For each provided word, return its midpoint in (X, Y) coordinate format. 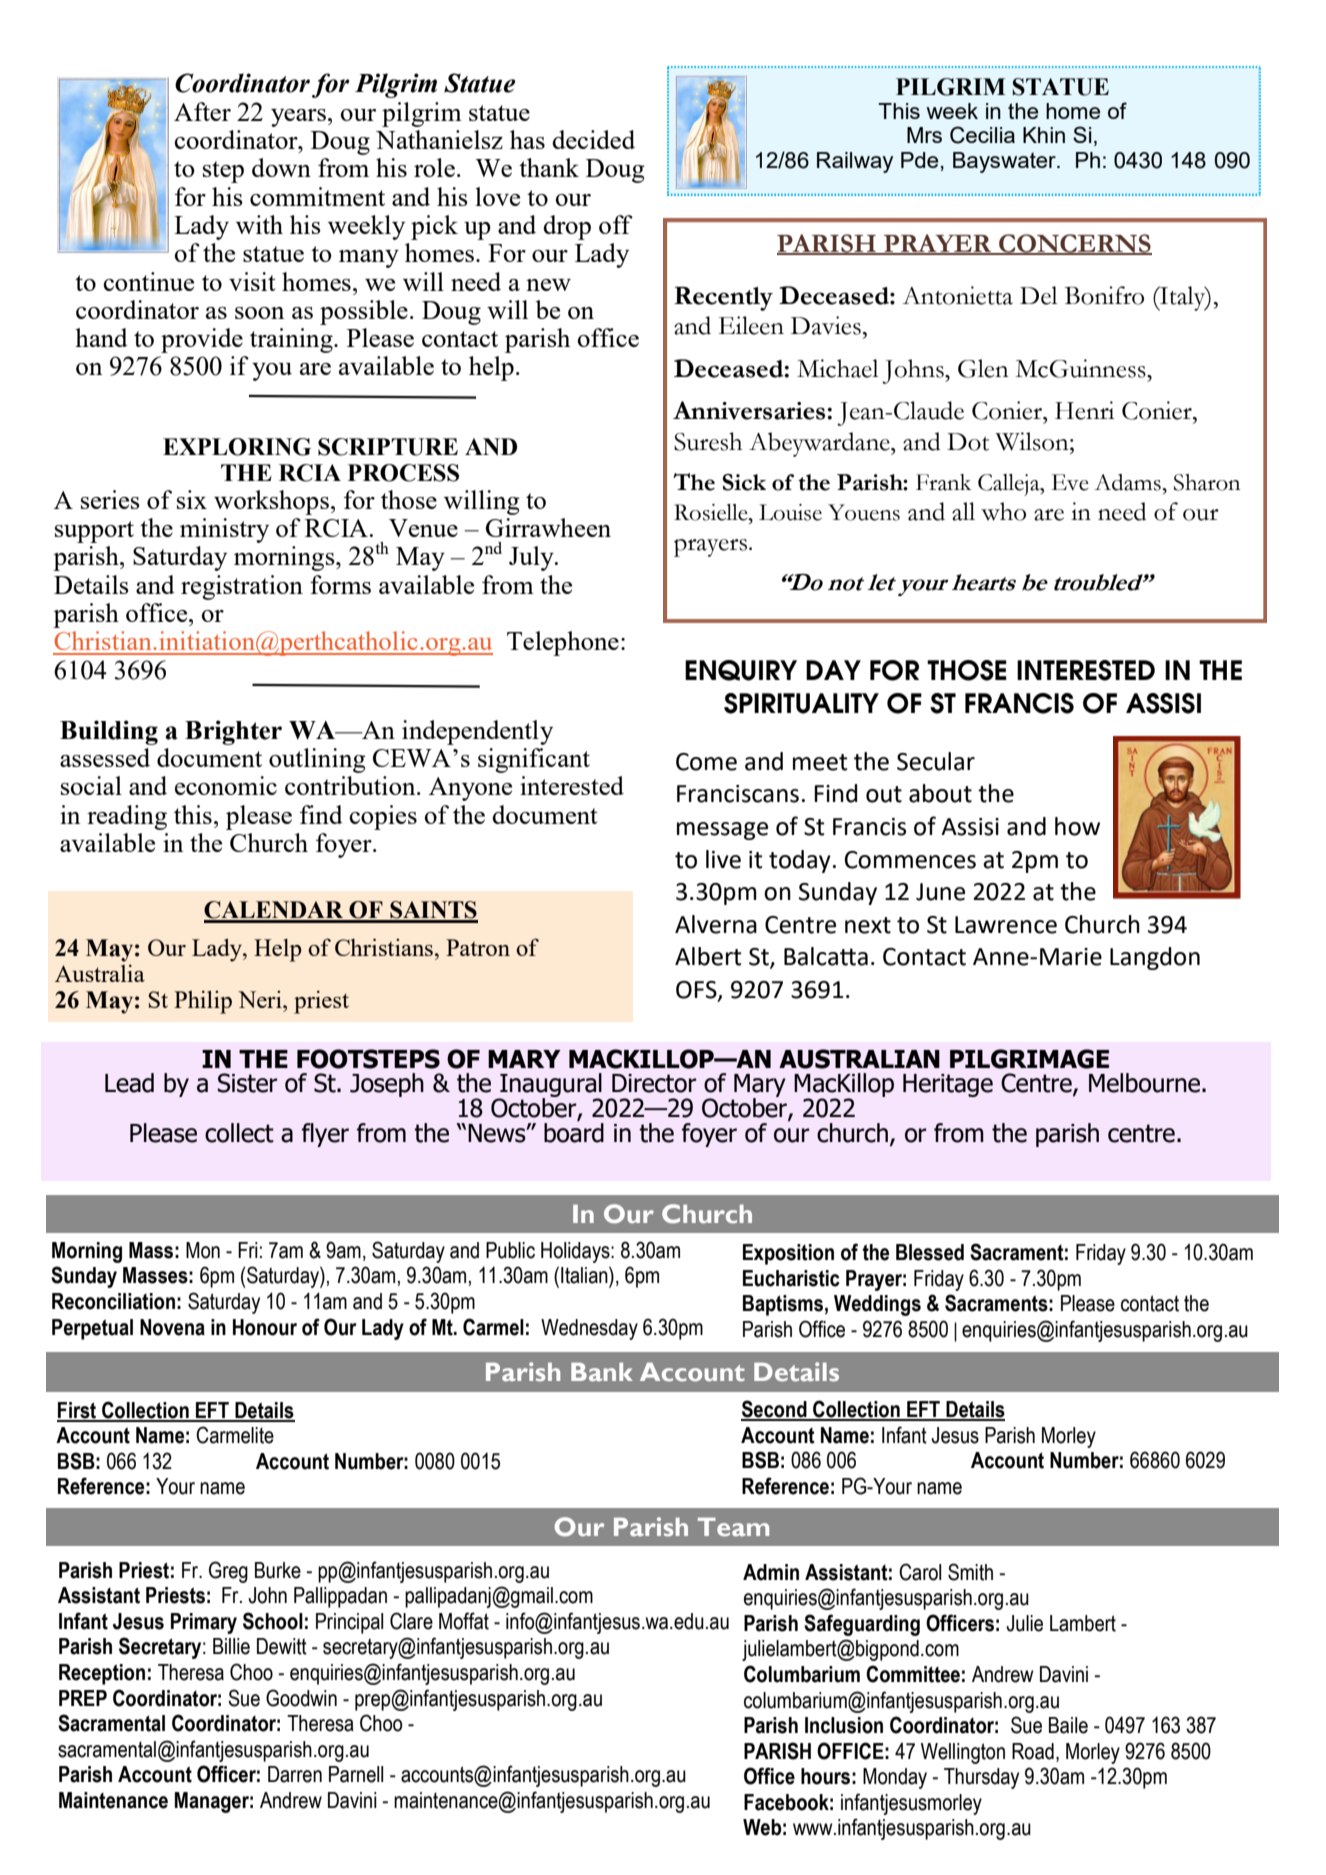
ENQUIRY (741, 670)
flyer (325, 1135)
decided (593, 139)
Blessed (930, 1252)
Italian (585, 1275)
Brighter (233, 732)
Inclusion (844, 1725)
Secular (936, 761)
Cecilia (982, 135)
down (281, 167)
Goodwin (301, 1698)
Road (1033, 1751)
